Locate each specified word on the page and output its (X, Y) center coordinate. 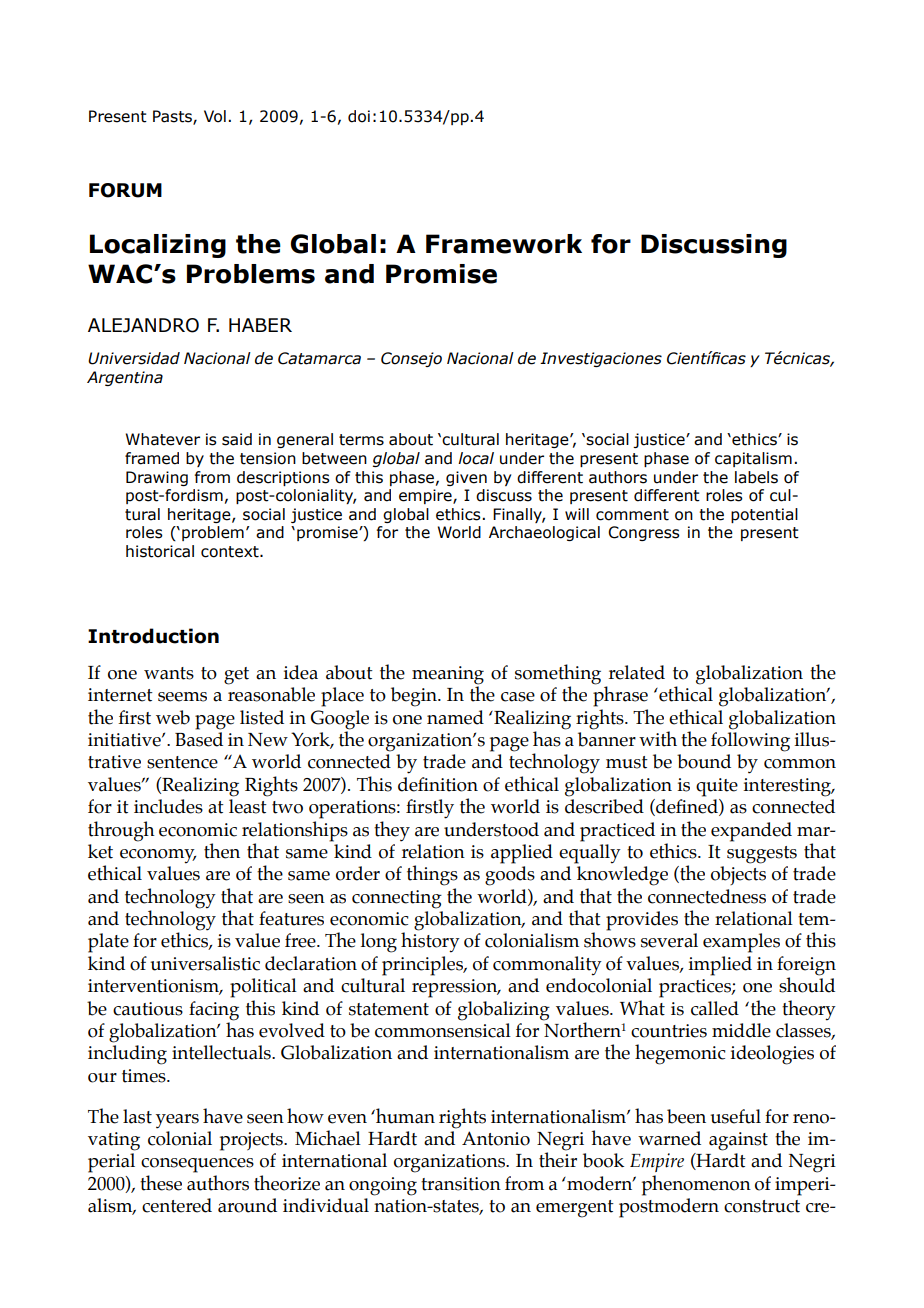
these (161, 1183)
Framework (504, 244)
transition (461, 1184)
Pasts (173, 117)
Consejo (411, 359)
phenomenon (696, 1185)
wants (169, 673)
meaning (448, 676)
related (637, 672)
